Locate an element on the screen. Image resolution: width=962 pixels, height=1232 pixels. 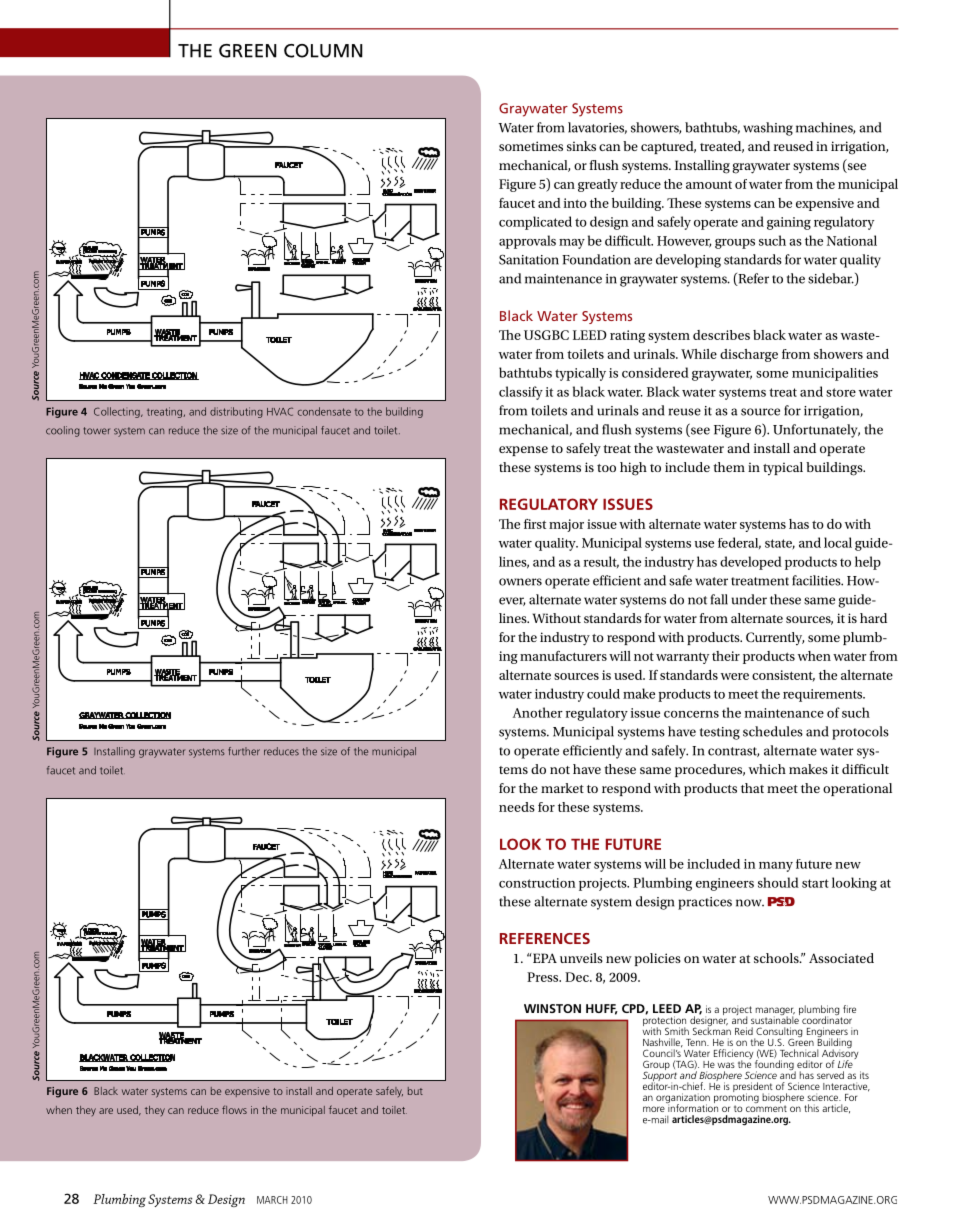
washing is located at coordinates (768, 129).
